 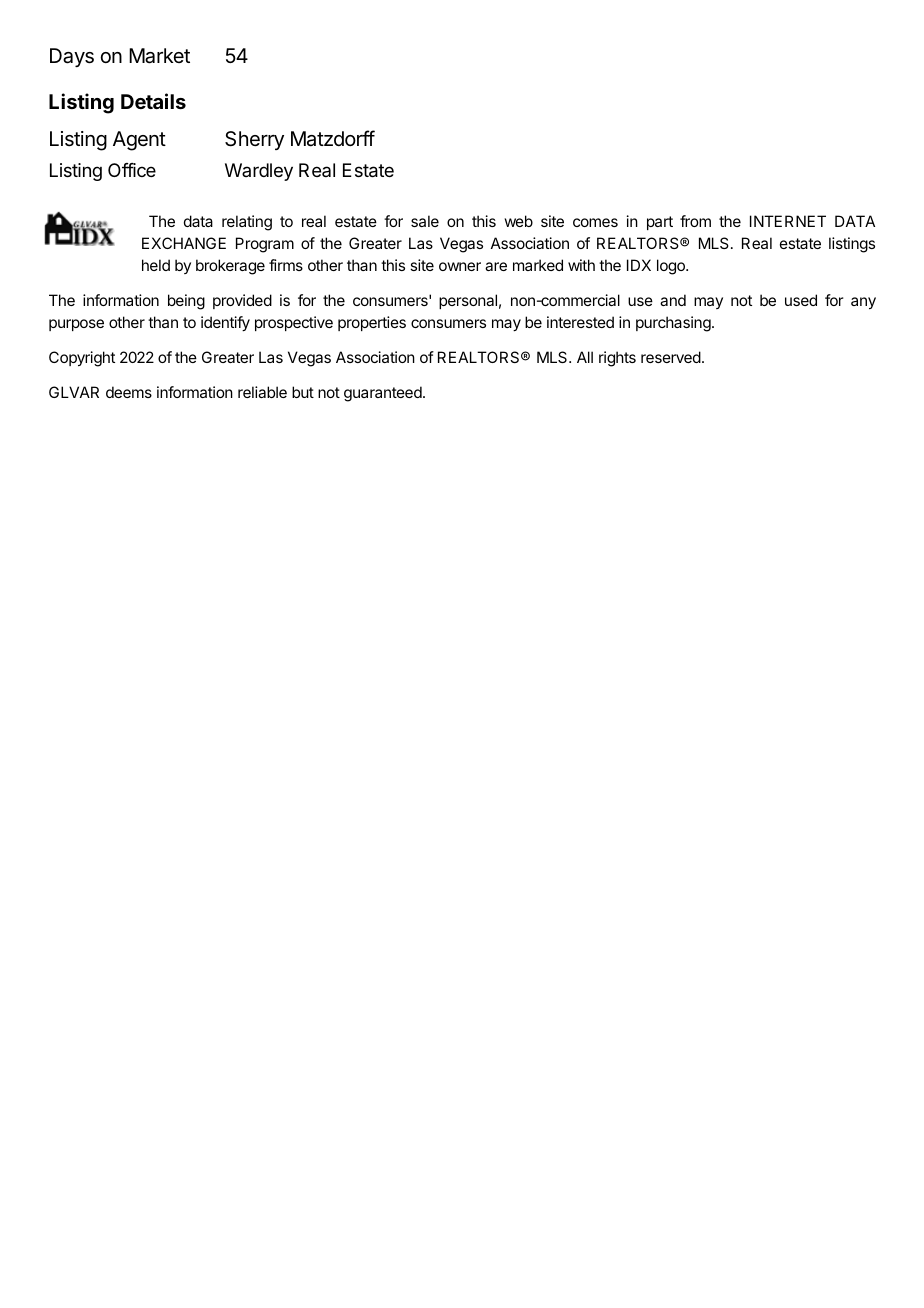 What do you see at coordinates (801, 300) in the screenshot?
I see `used` at bounding box center [801, 300].
